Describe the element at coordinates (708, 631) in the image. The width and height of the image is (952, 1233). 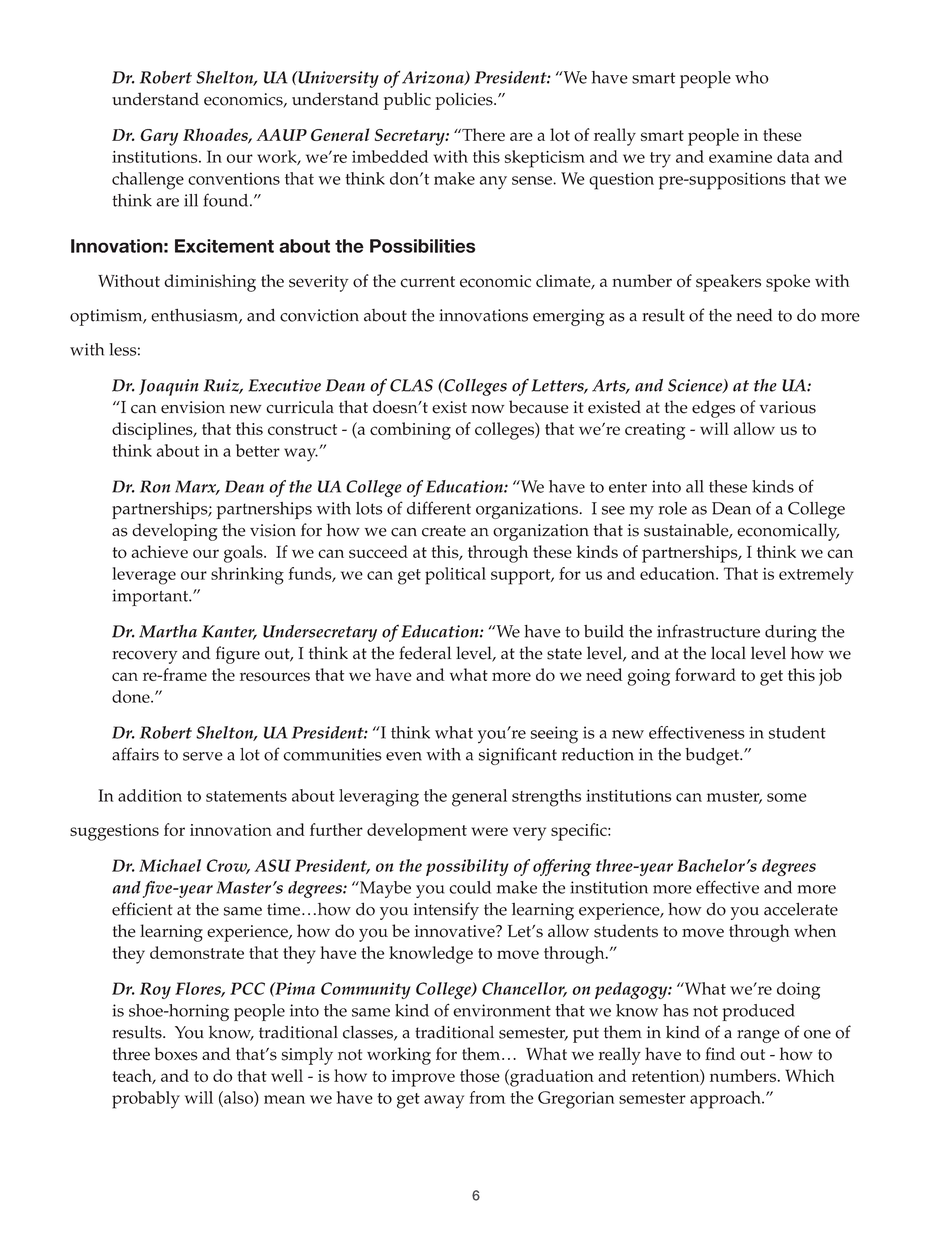
I see `infrastructure` at that location.
